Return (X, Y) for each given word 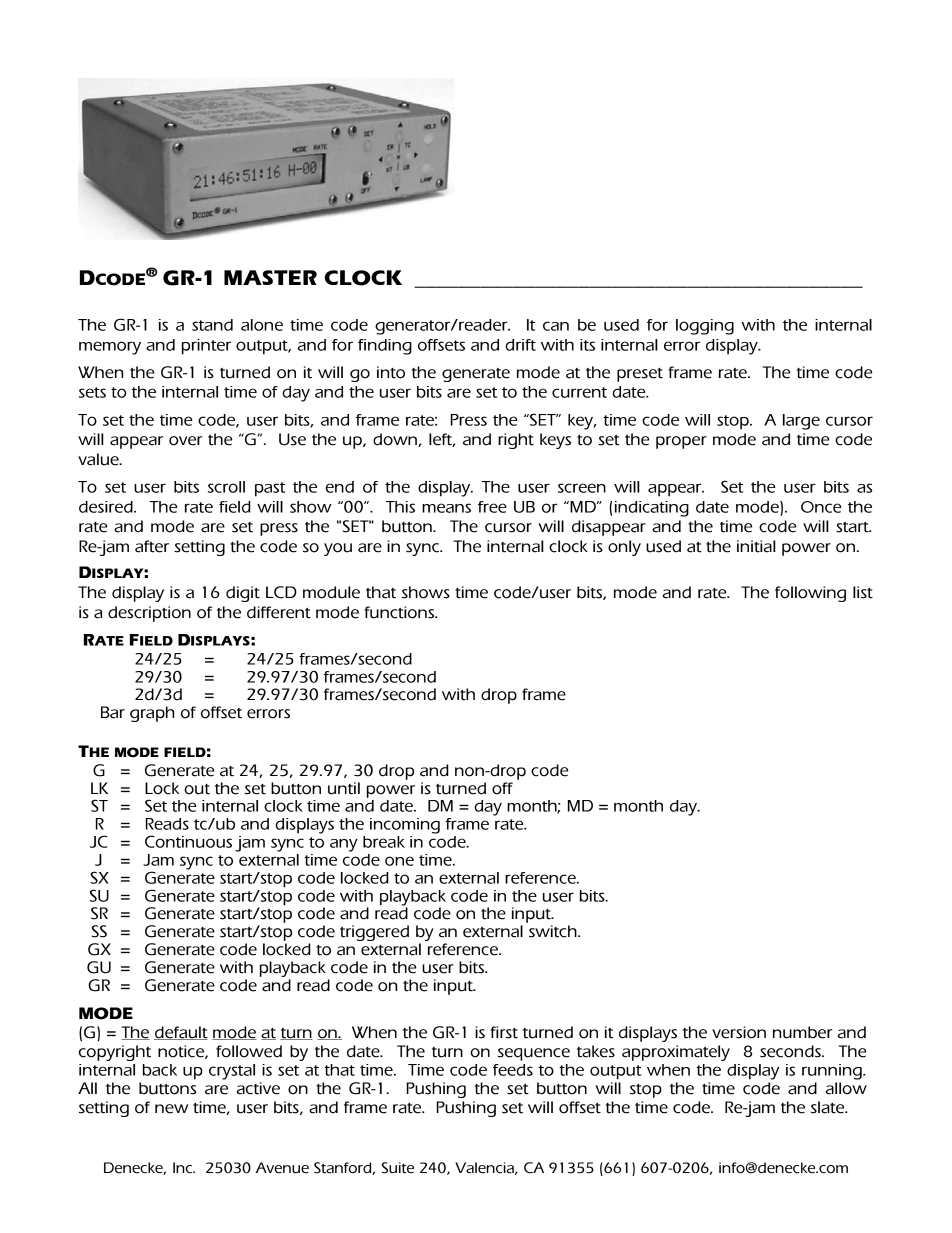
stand (212, 325)
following (810, 594)
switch (554, 931)
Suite (398, 1168)
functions (400, 612)
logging (705, 327)
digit (243, 594)
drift (520, 345)
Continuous (188, 841)
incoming (405, 826)
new (171, 1109)
